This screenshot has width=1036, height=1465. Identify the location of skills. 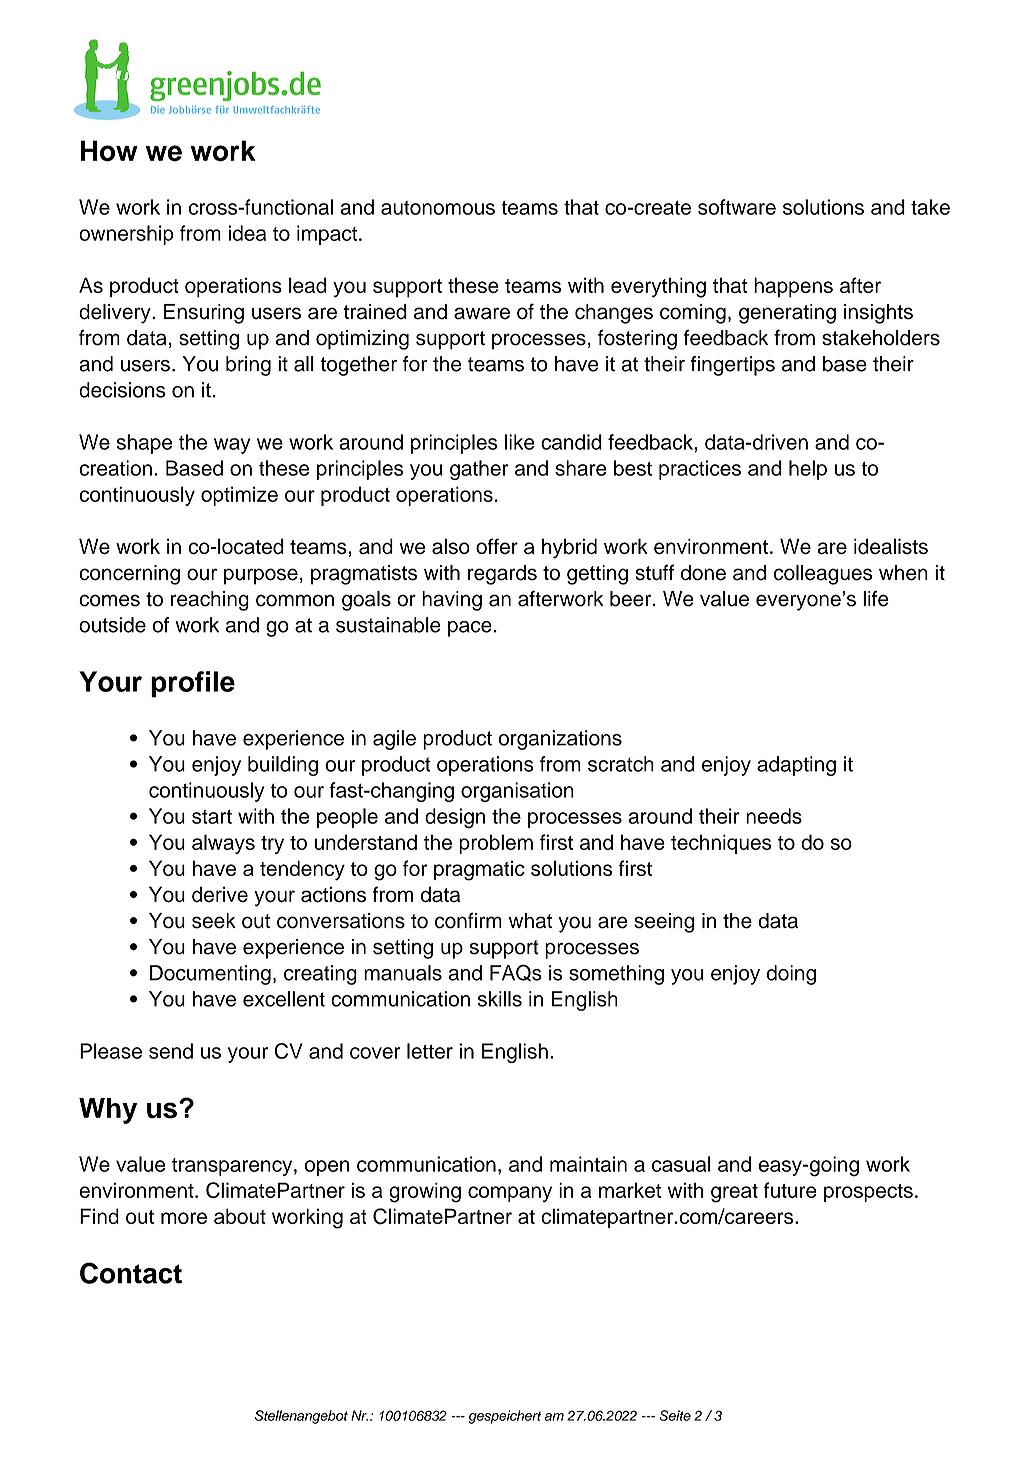
(500, 999).
